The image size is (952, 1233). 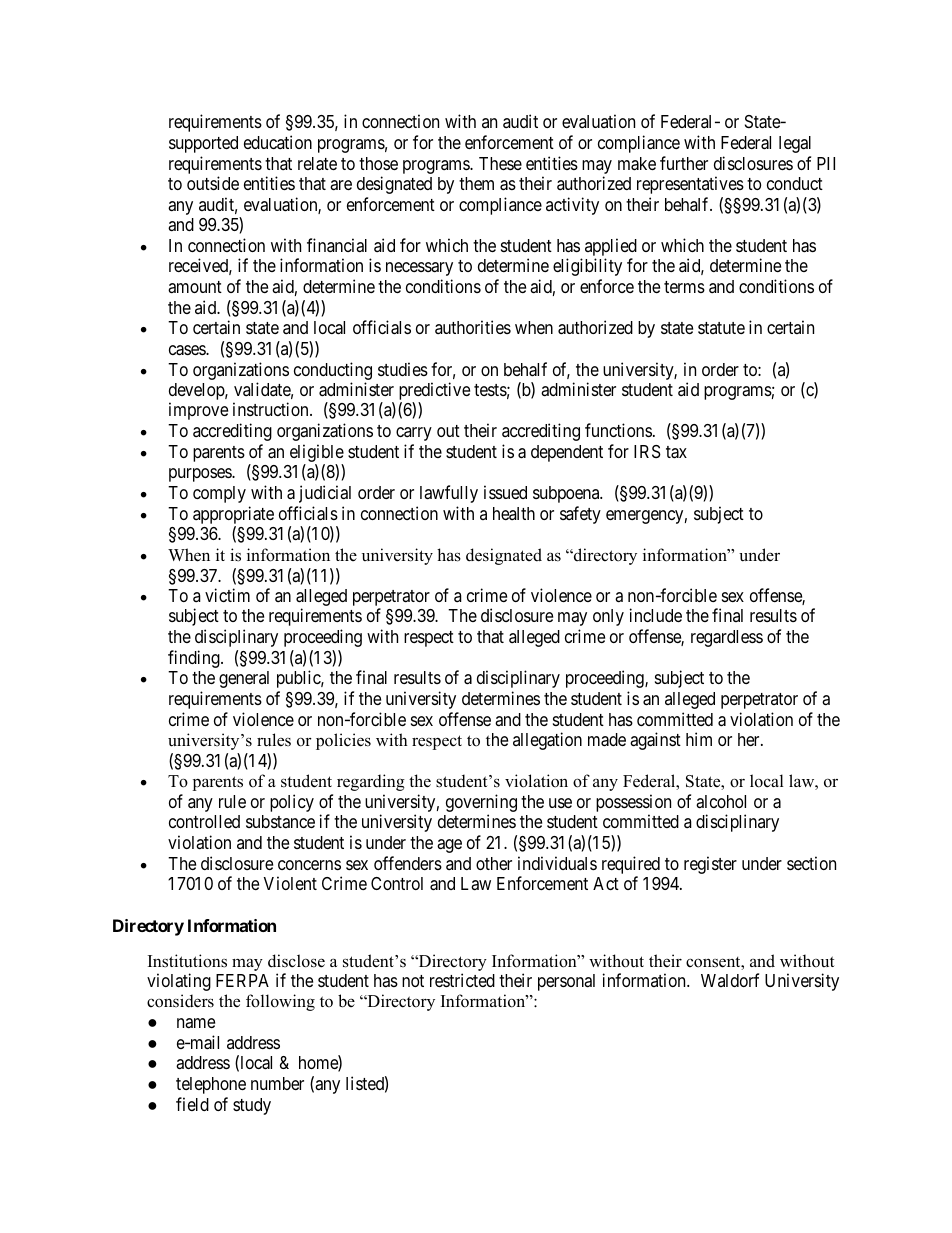 I want to click on tax, so click(x=676, y=452).
